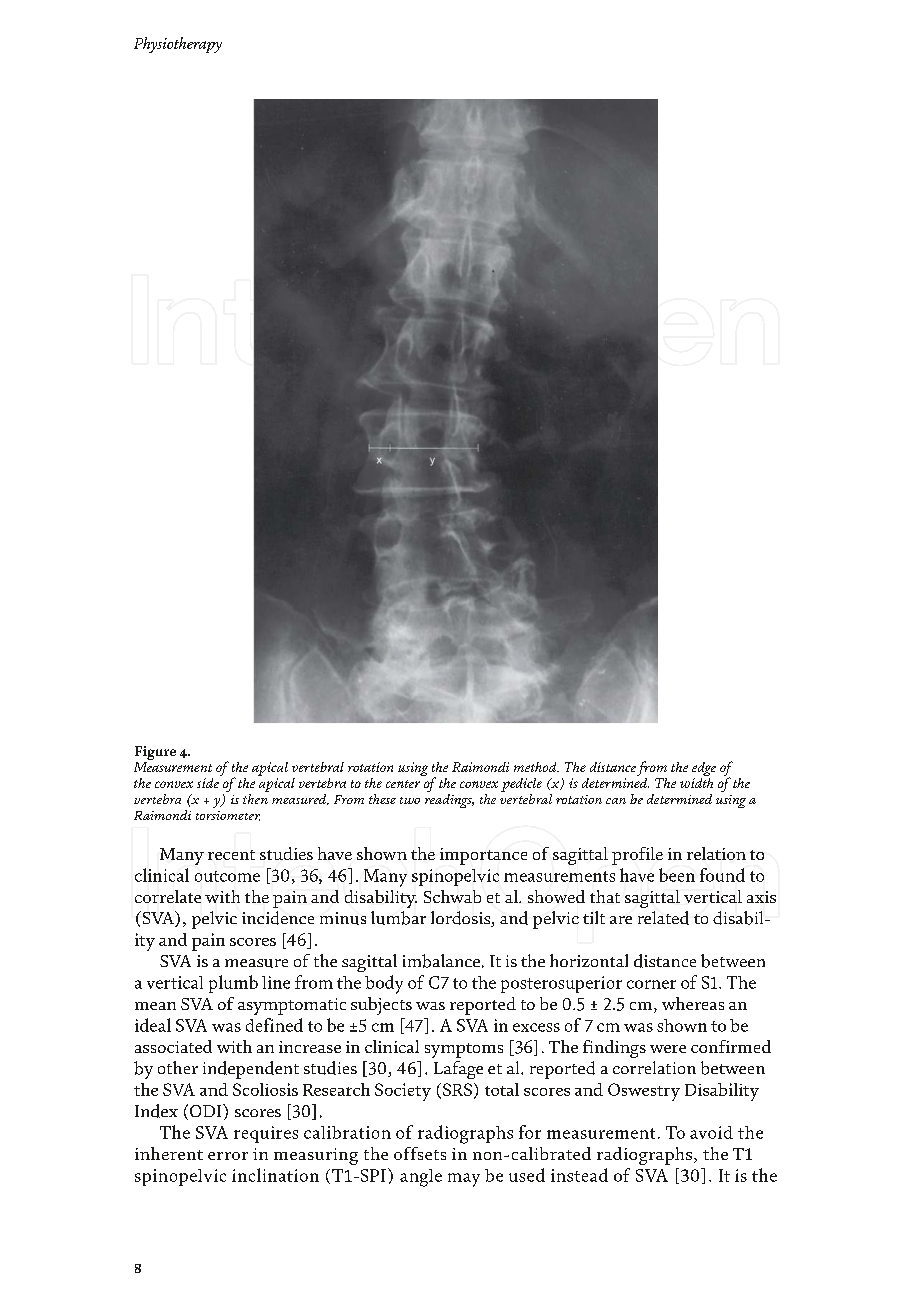  I want to click on been, so click(677, 875).
